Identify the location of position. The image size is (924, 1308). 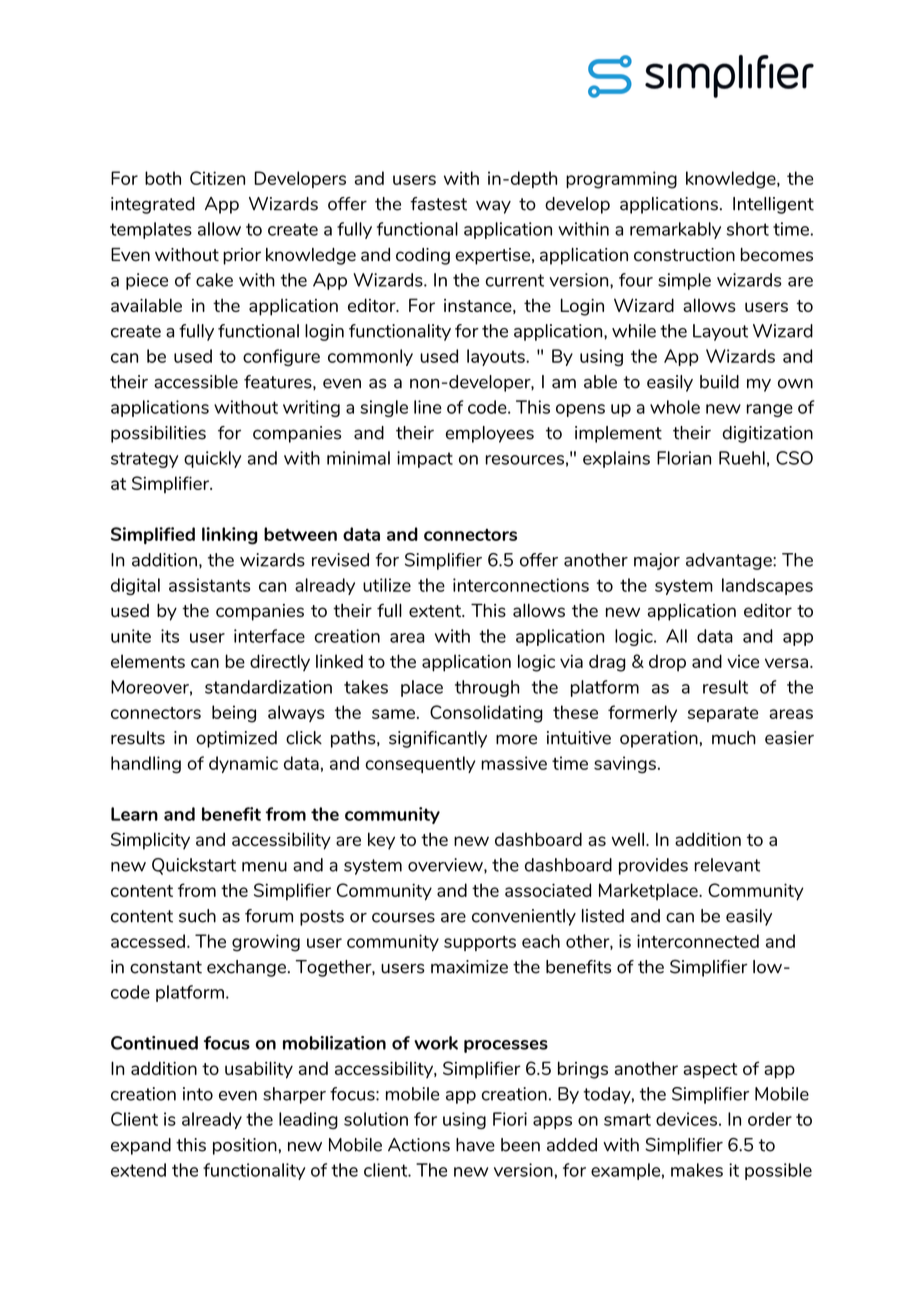
(246, 1146).
